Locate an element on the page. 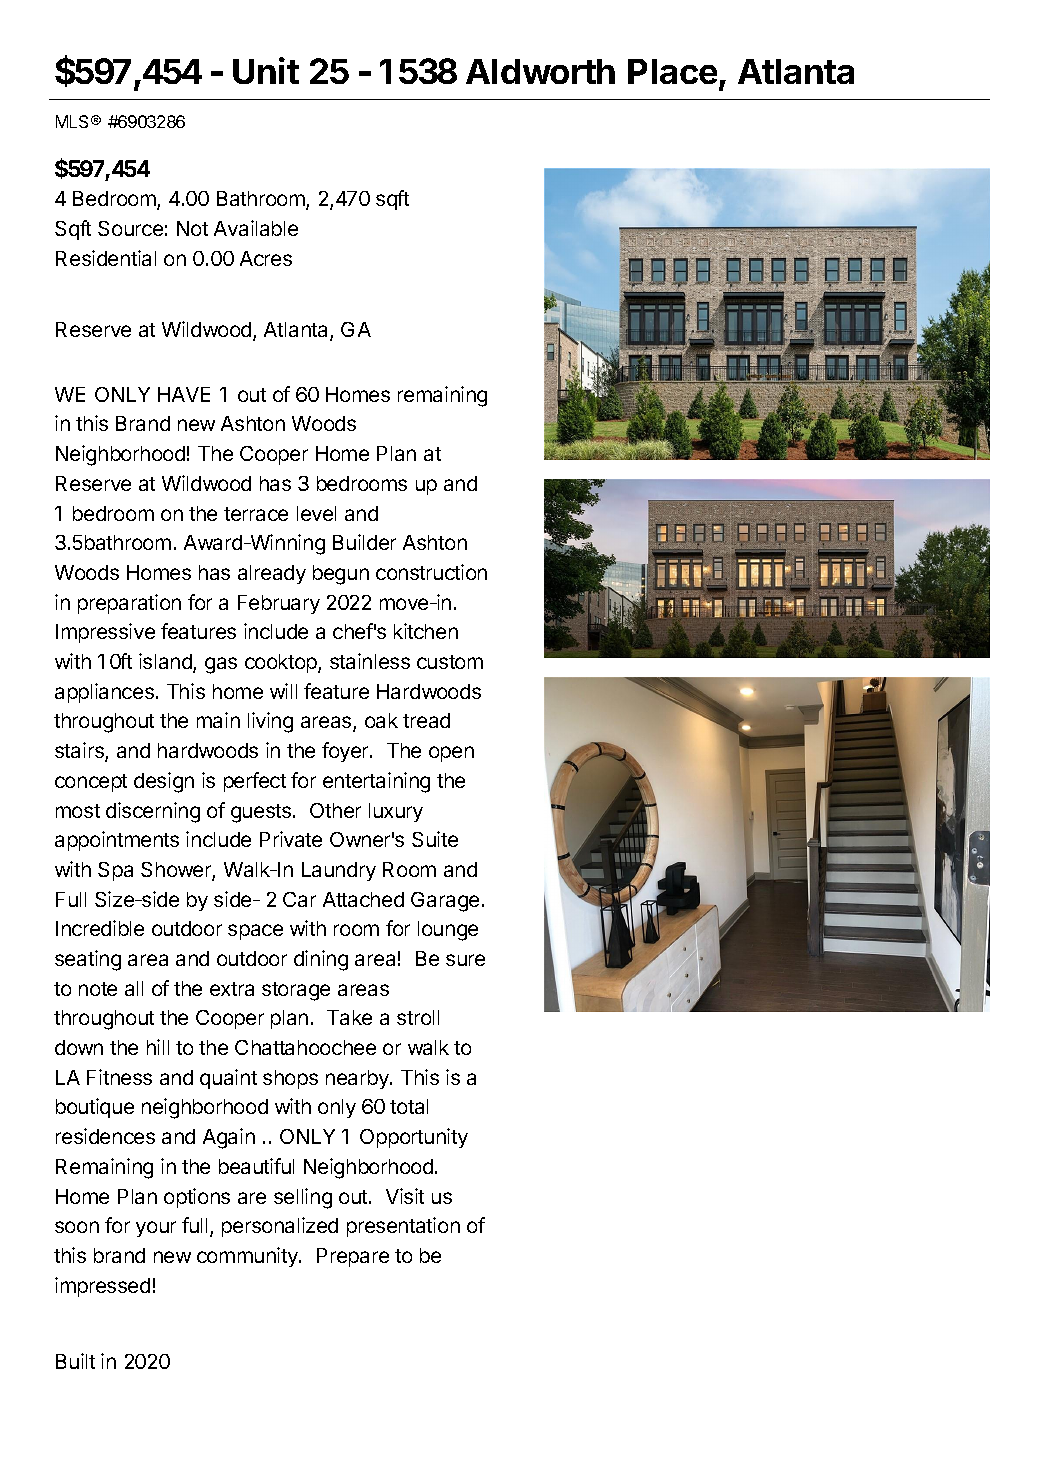  appliances is located at coordinates (104, 693).
